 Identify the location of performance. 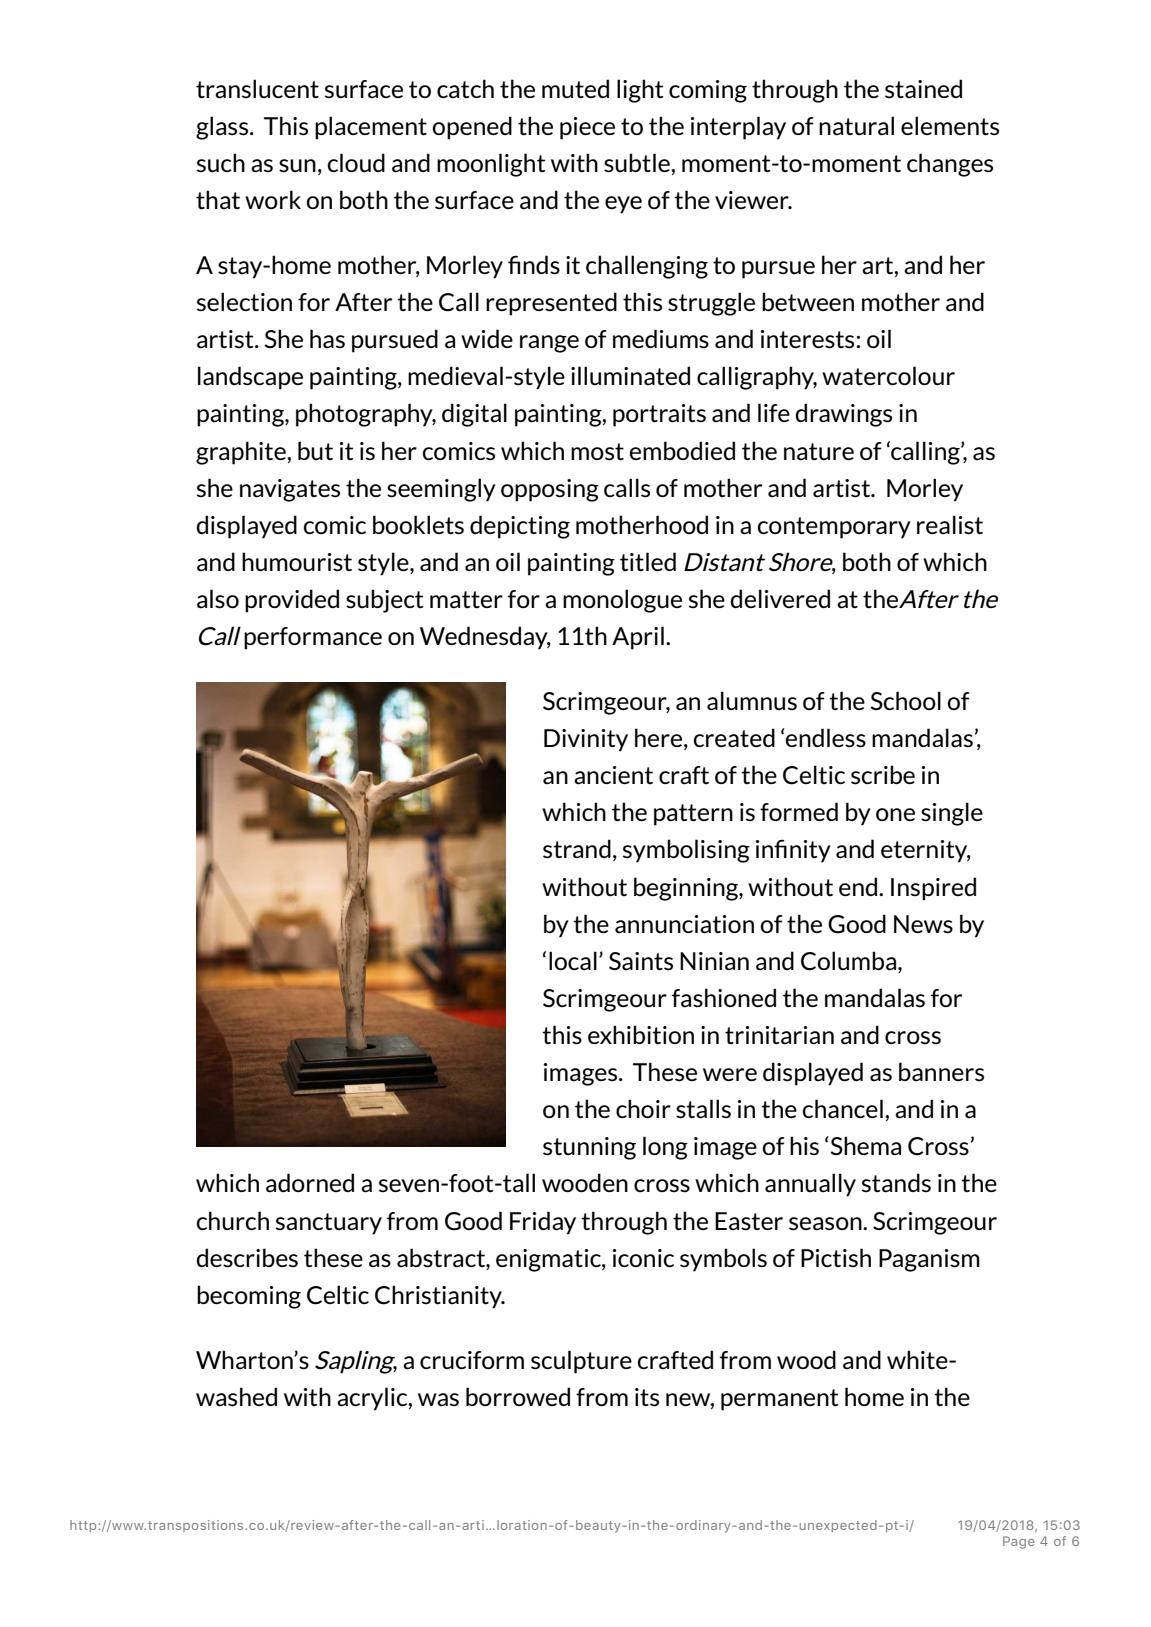
(313, 638).
